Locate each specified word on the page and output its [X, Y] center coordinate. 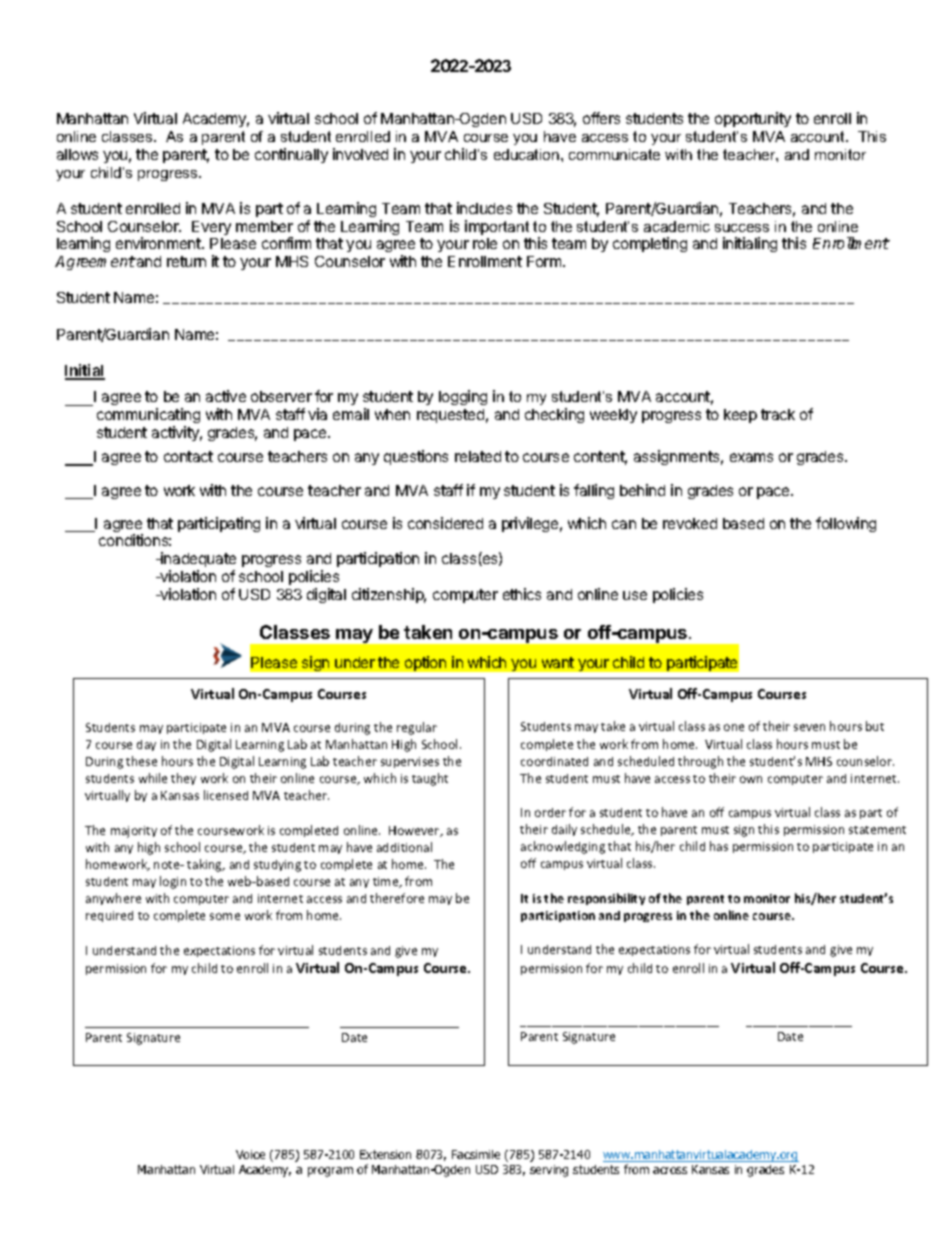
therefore [397, 898]
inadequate [197, 561]
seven [809, 727]
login [173, 882]
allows [77, 154]
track [778, 414]
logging [463, 397]
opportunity [753, 119]
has [719, 846]
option [425, 663]
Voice [250, 1154]
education [528, 154]
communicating [148, 417]
